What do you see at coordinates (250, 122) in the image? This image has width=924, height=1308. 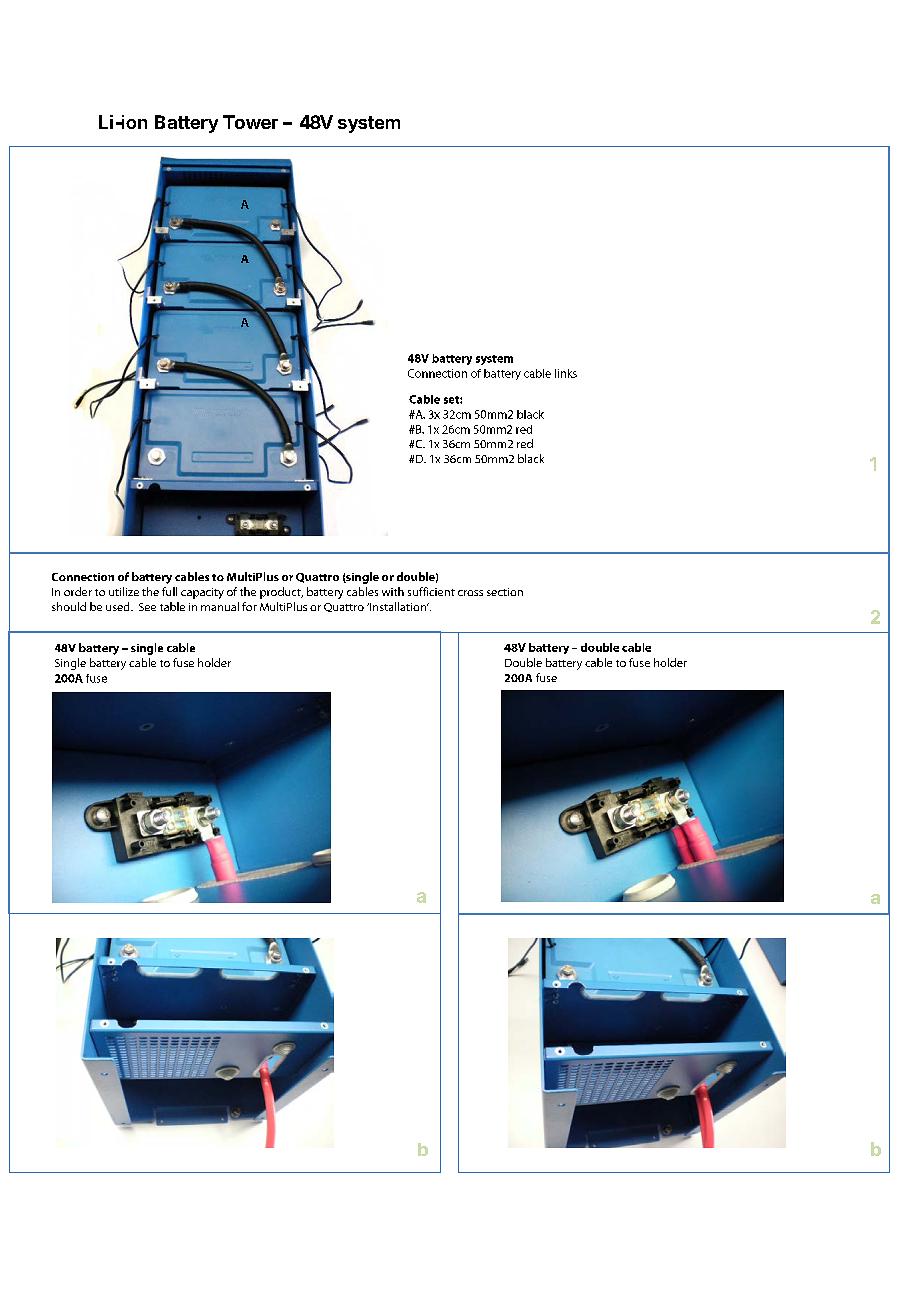 I see `Tower` at bounding box center [250, 122].
